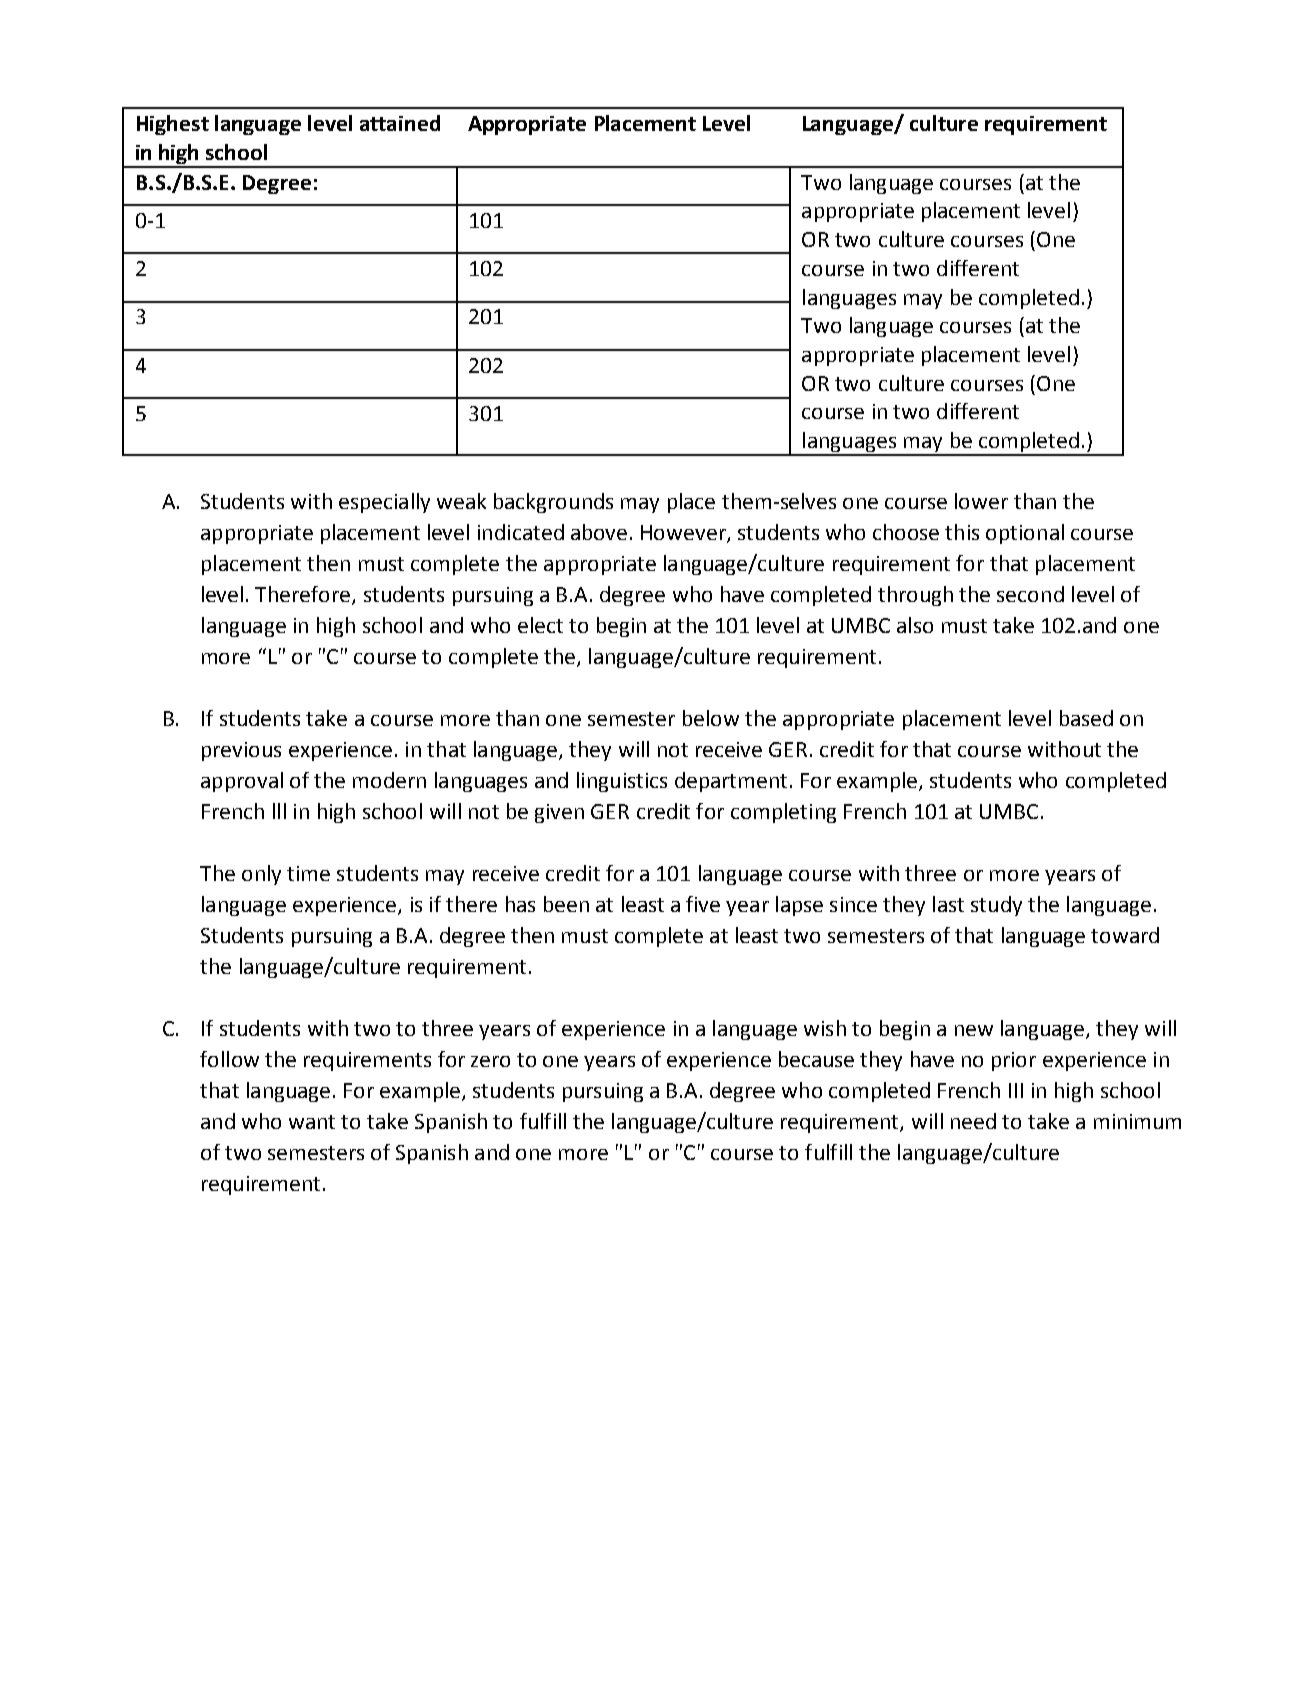 This image has width=1309, height=1694. Describe the element at coordinates (400, 123) in the image. I see `attained` at that location.
